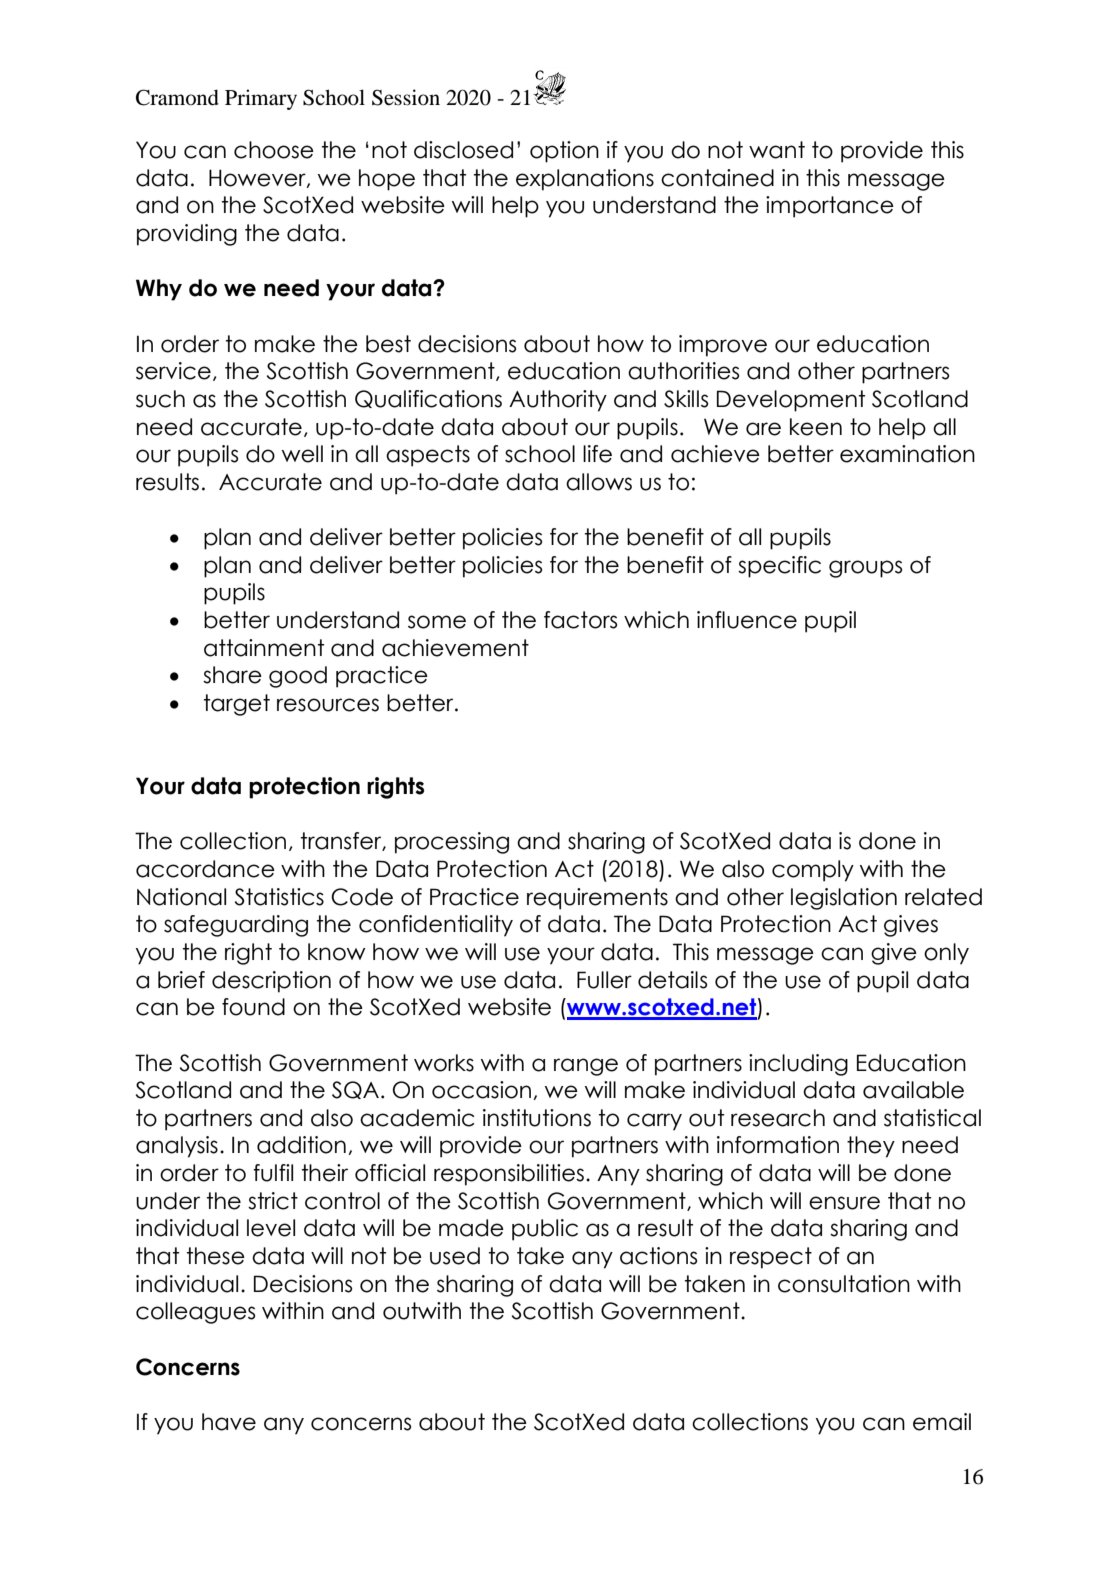  Describe the element at coordinates (564, 152) in the image. I see `option` at that location.
